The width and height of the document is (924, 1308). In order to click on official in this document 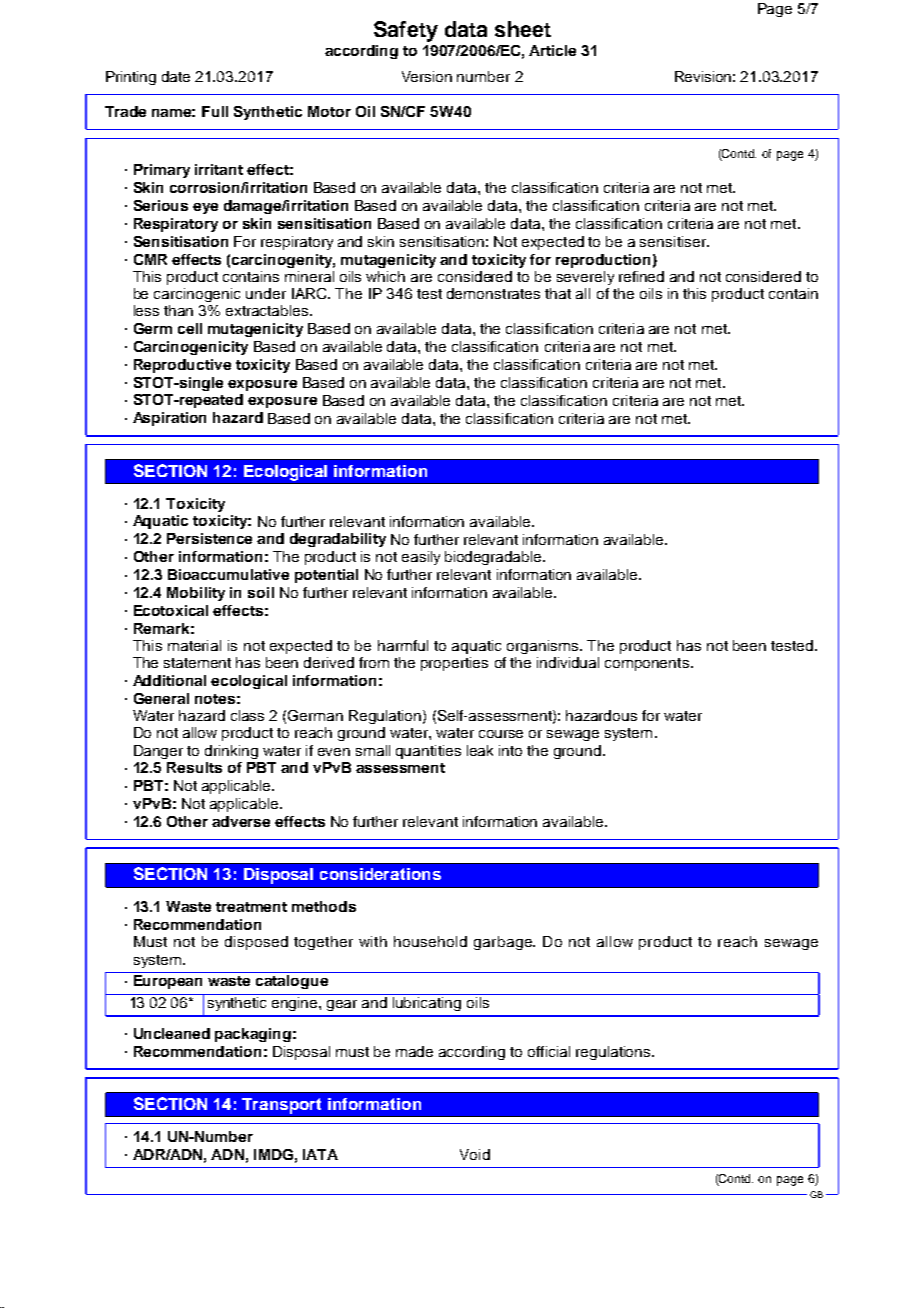, I will do `click(549, 1051)`.
